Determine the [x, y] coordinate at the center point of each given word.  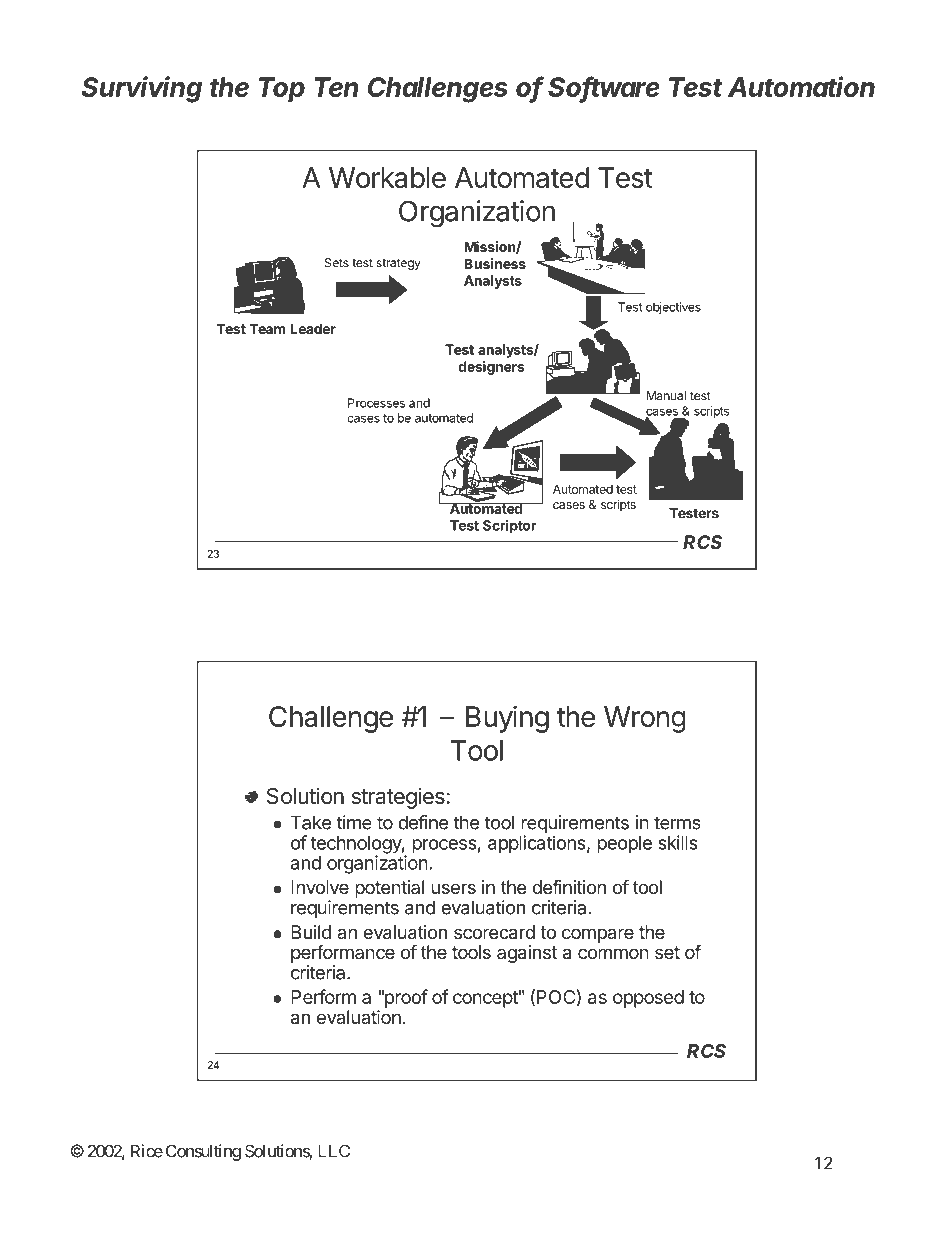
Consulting [203, 1152]
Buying [507, 719]
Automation [801, 86]
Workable [387, 177]
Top [282, 89]
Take [311, 822]
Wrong [645, 719]
